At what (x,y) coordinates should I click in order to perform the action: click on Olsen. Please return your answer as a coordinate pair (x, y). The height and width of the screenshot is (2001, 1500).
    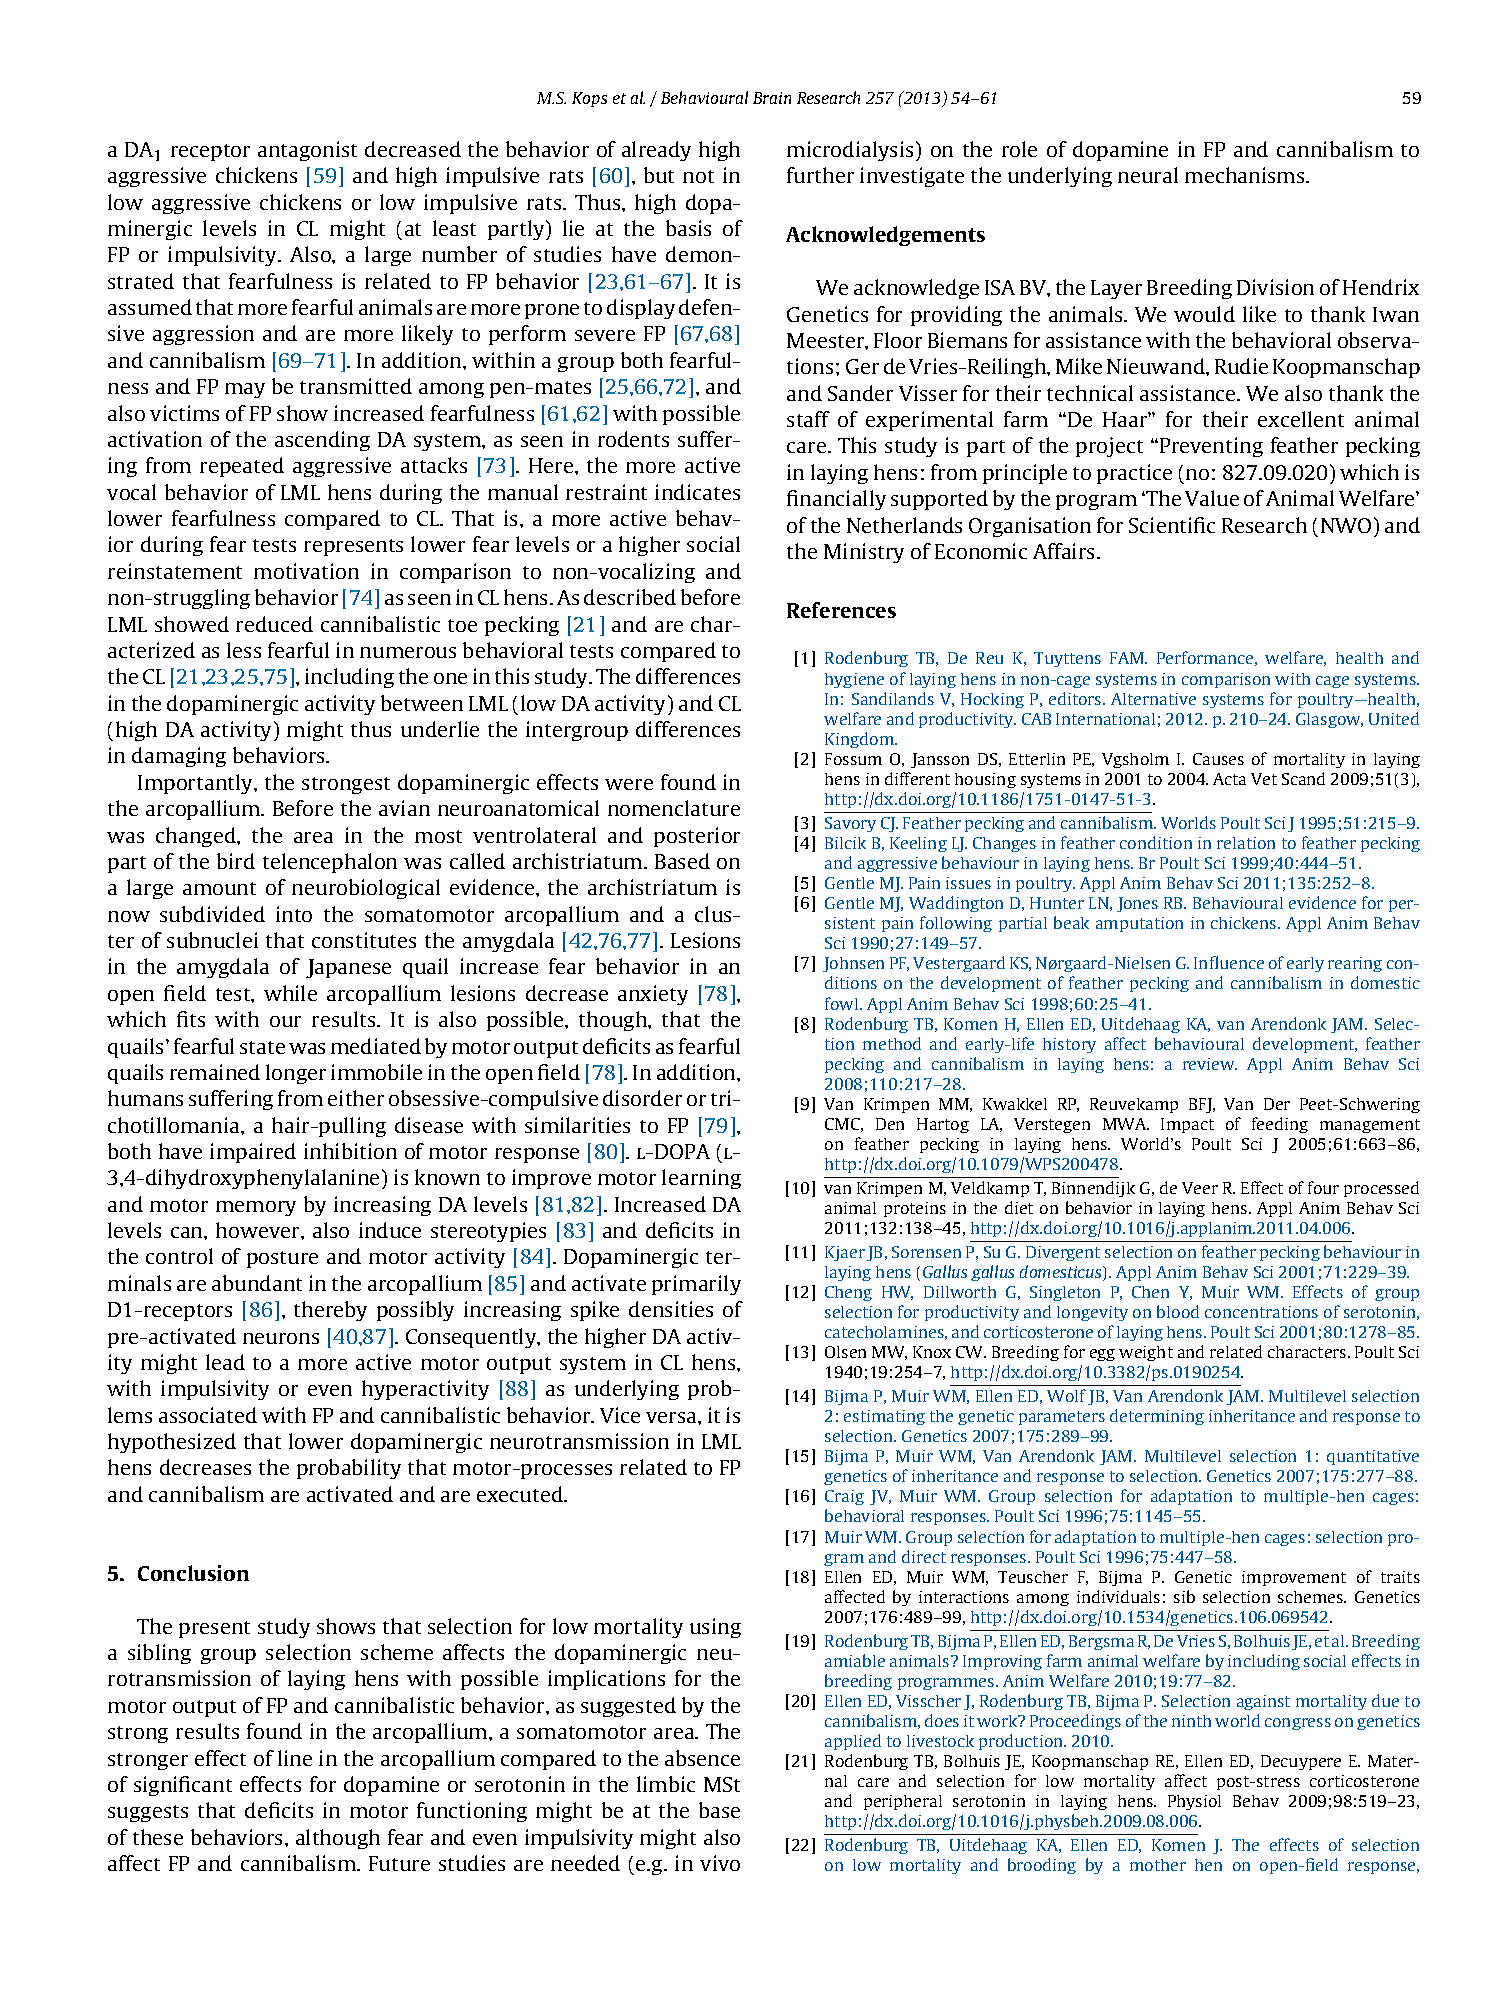
    Looking at the image, I should click on (845, 1352).
